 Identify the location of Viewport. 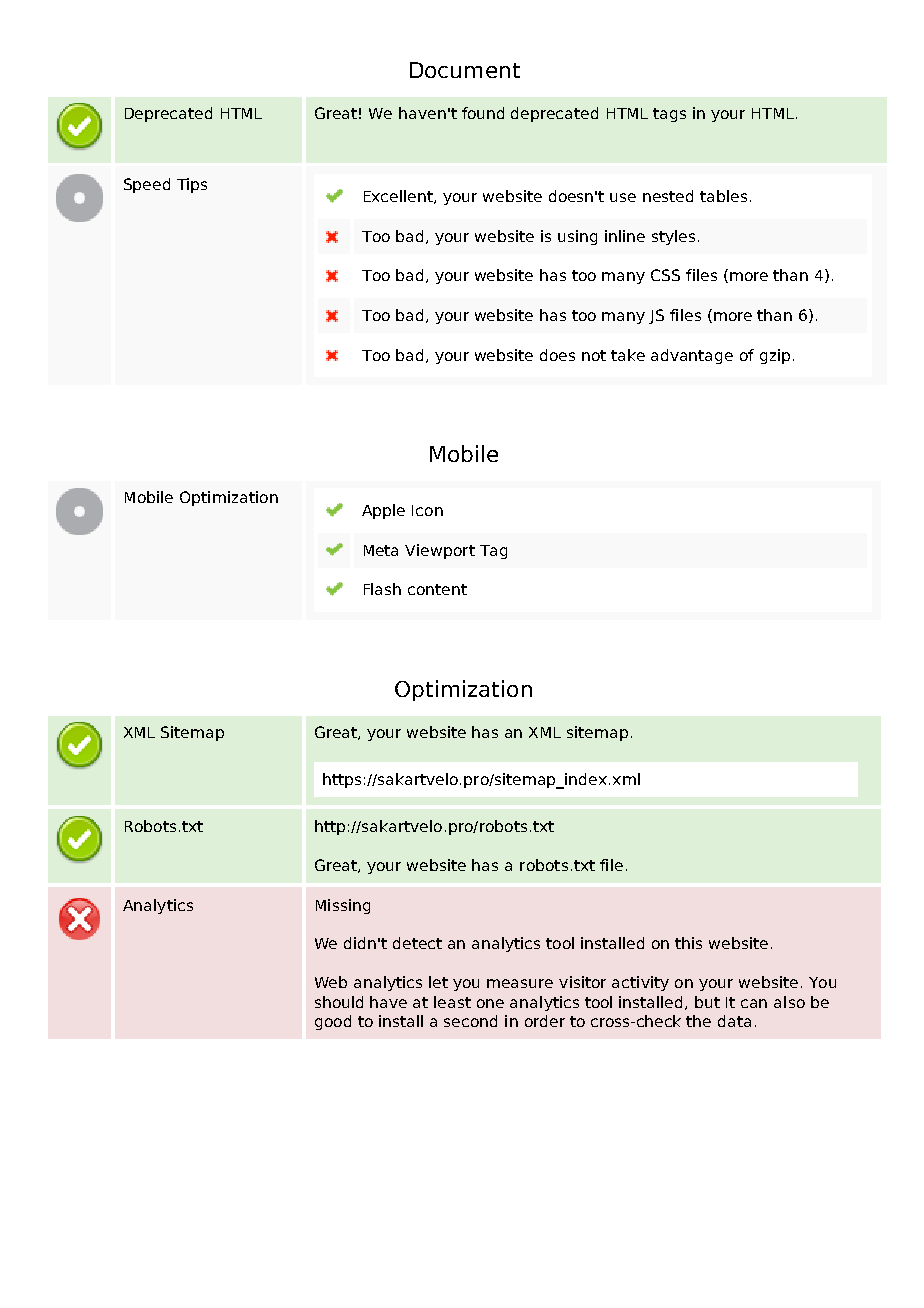
(440, 551).
